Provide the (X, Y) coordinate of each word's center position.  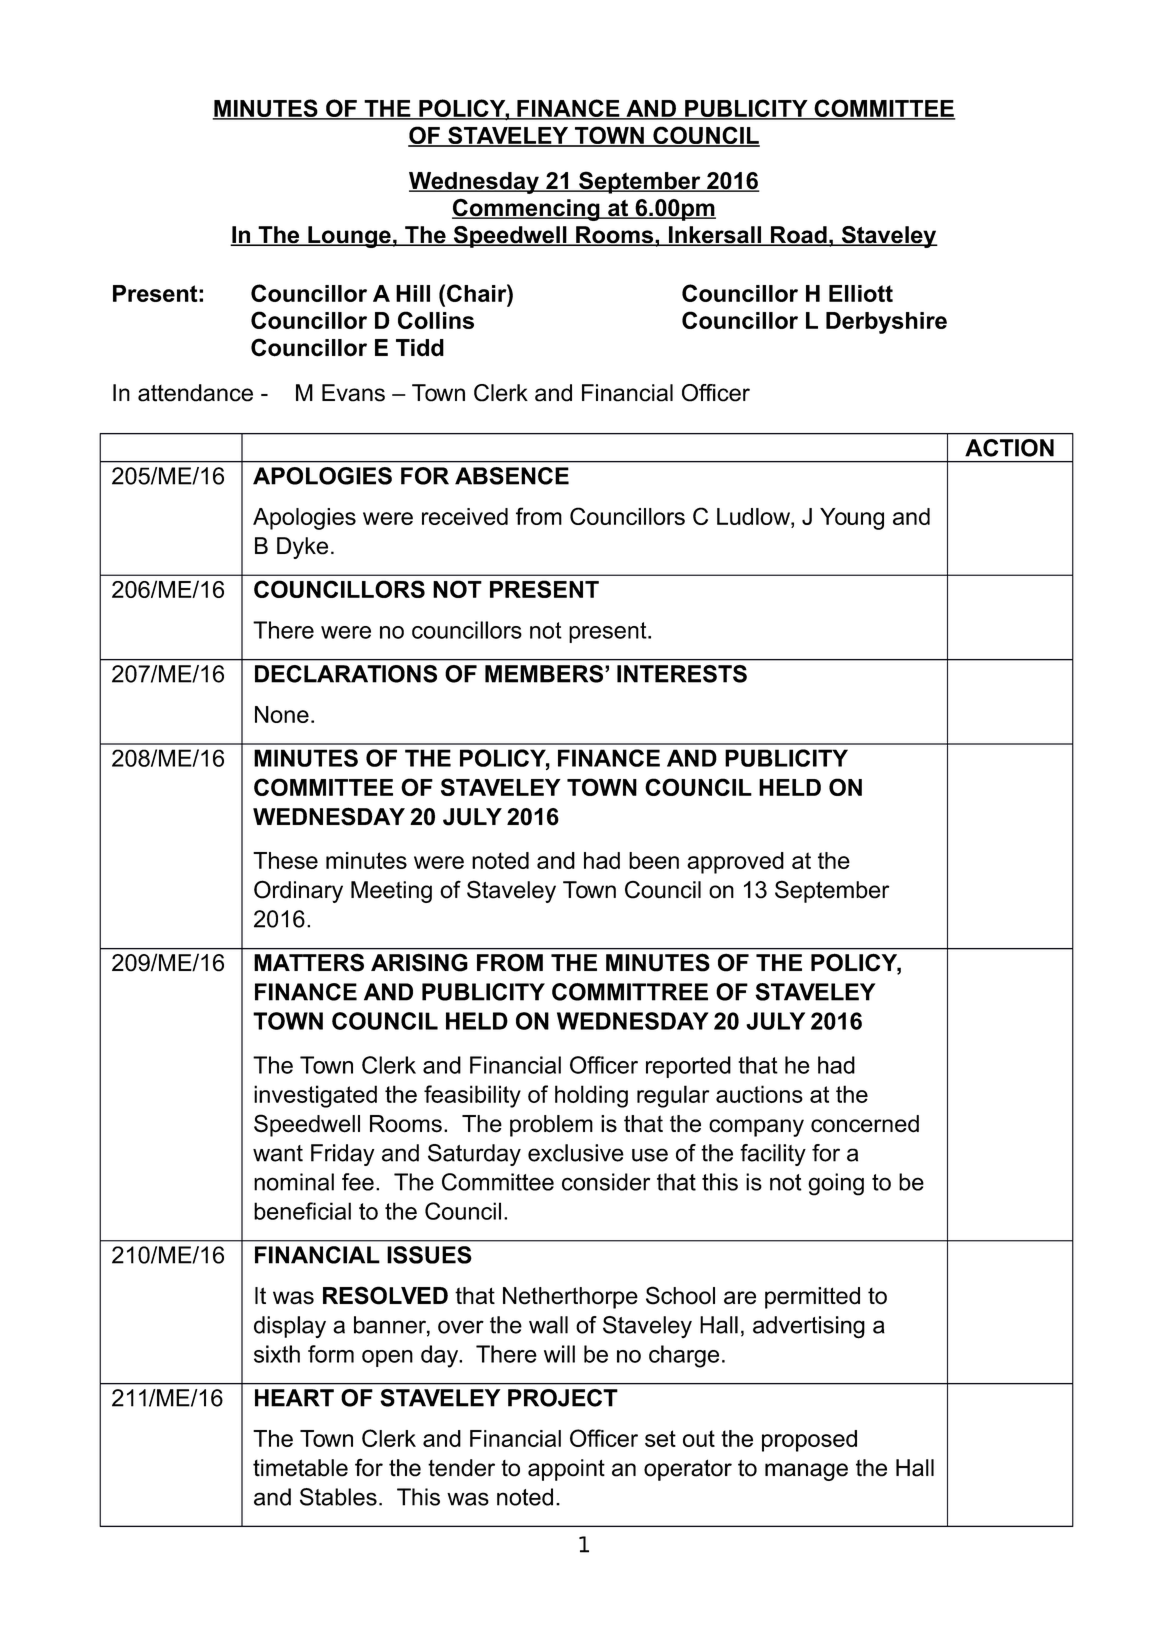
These (285, 860)
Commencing (527, 209)
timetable (300, 1468)
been (654, 860)
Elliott (861, 293)
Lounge (349, 237)
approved (735, 863)
